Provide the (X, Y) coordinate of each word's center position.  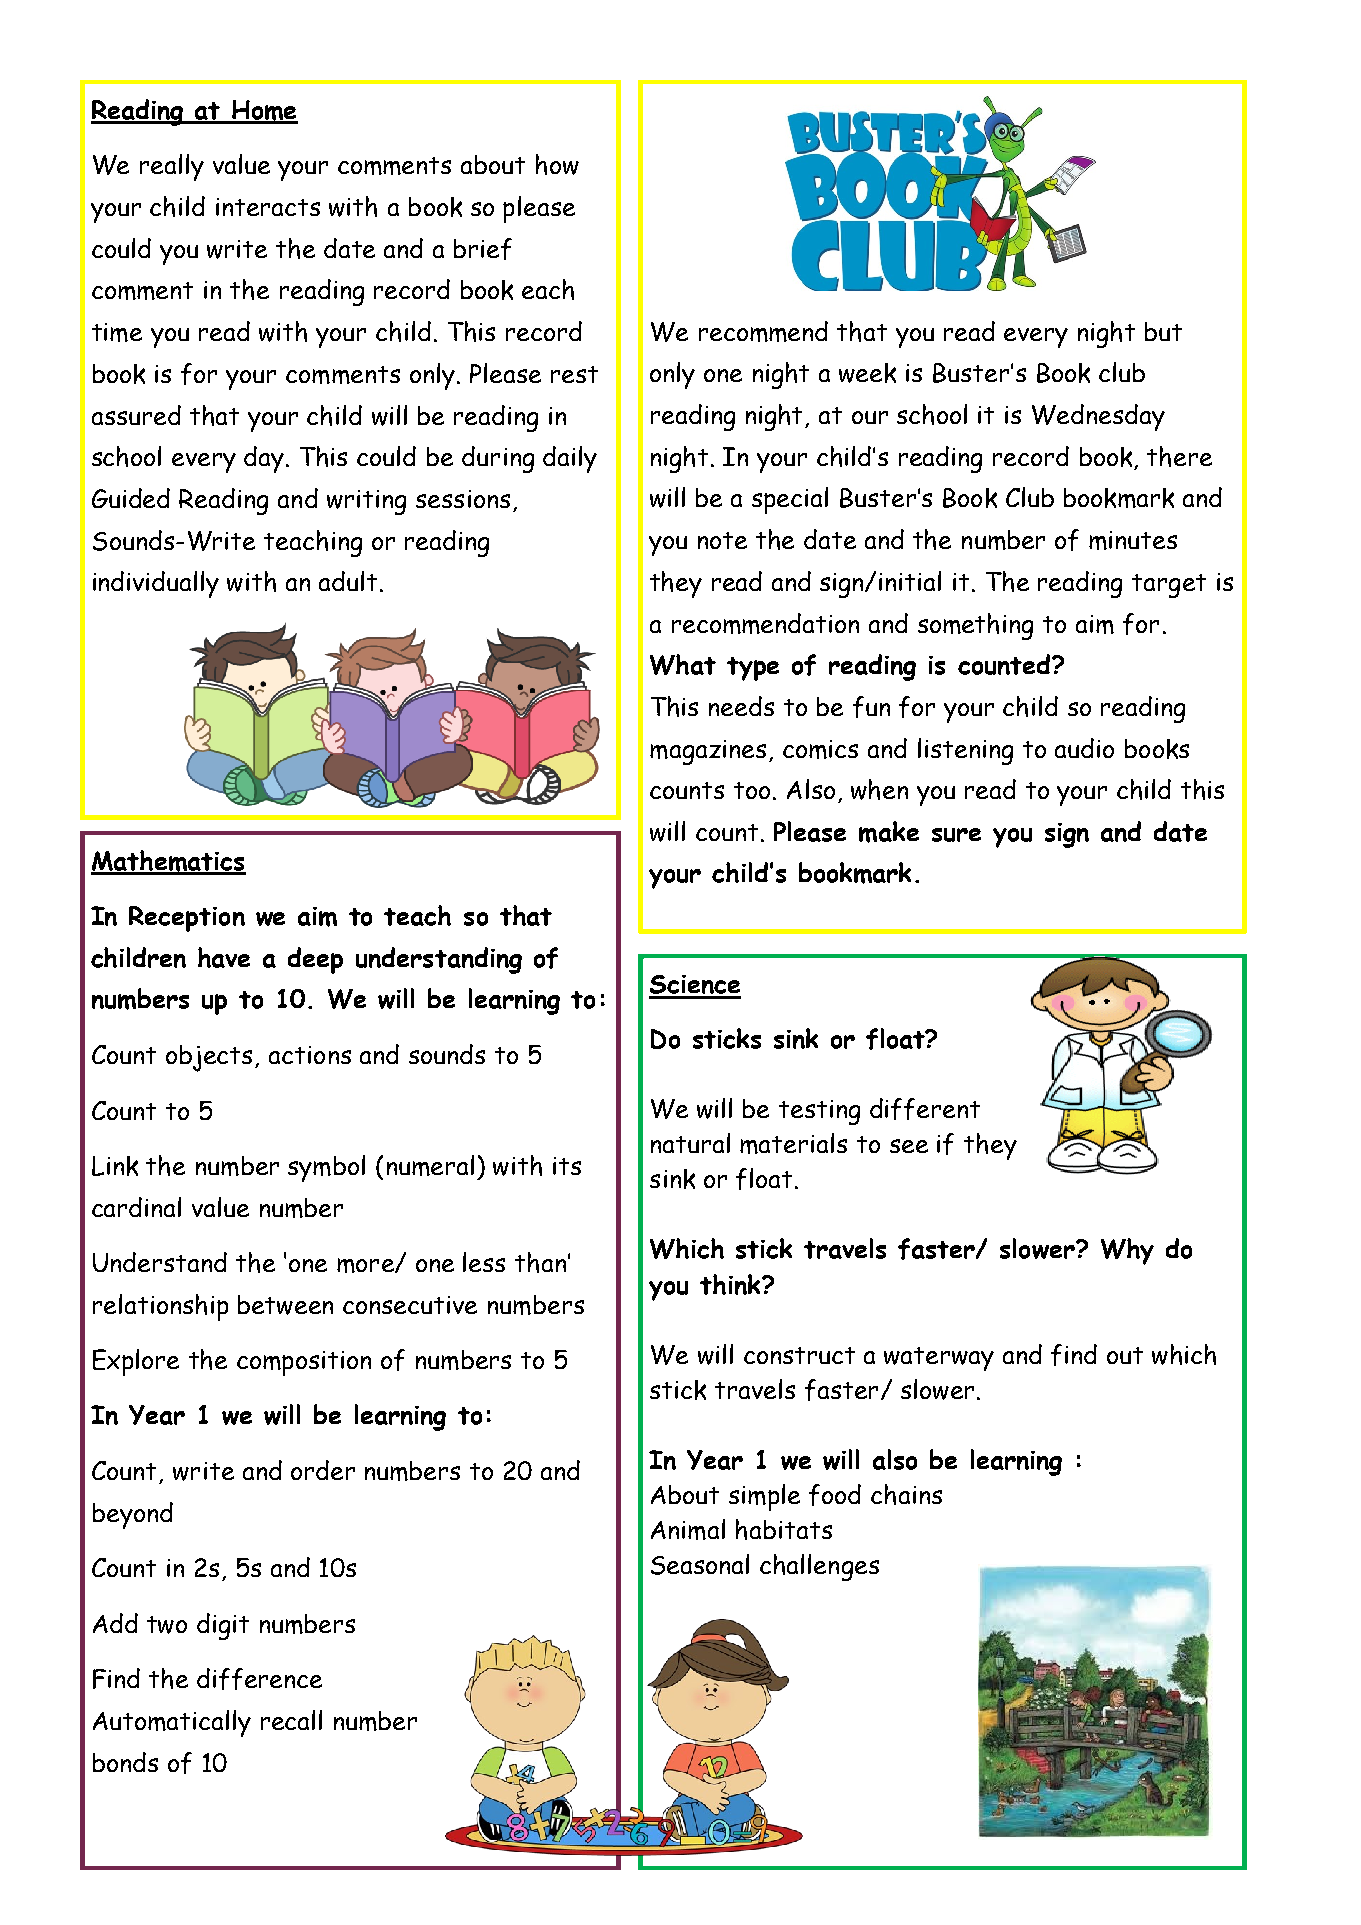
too (752, 790)
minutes (1133, 540)
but (1163, 331)
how (557, 164)
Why (1127, 1251)
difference (259, 1679)
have (224, 957)
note (722, 540)
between (285, 1305)
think (731, 1284)
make (889, 832)
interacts (268, 207)
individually (156, 584)
